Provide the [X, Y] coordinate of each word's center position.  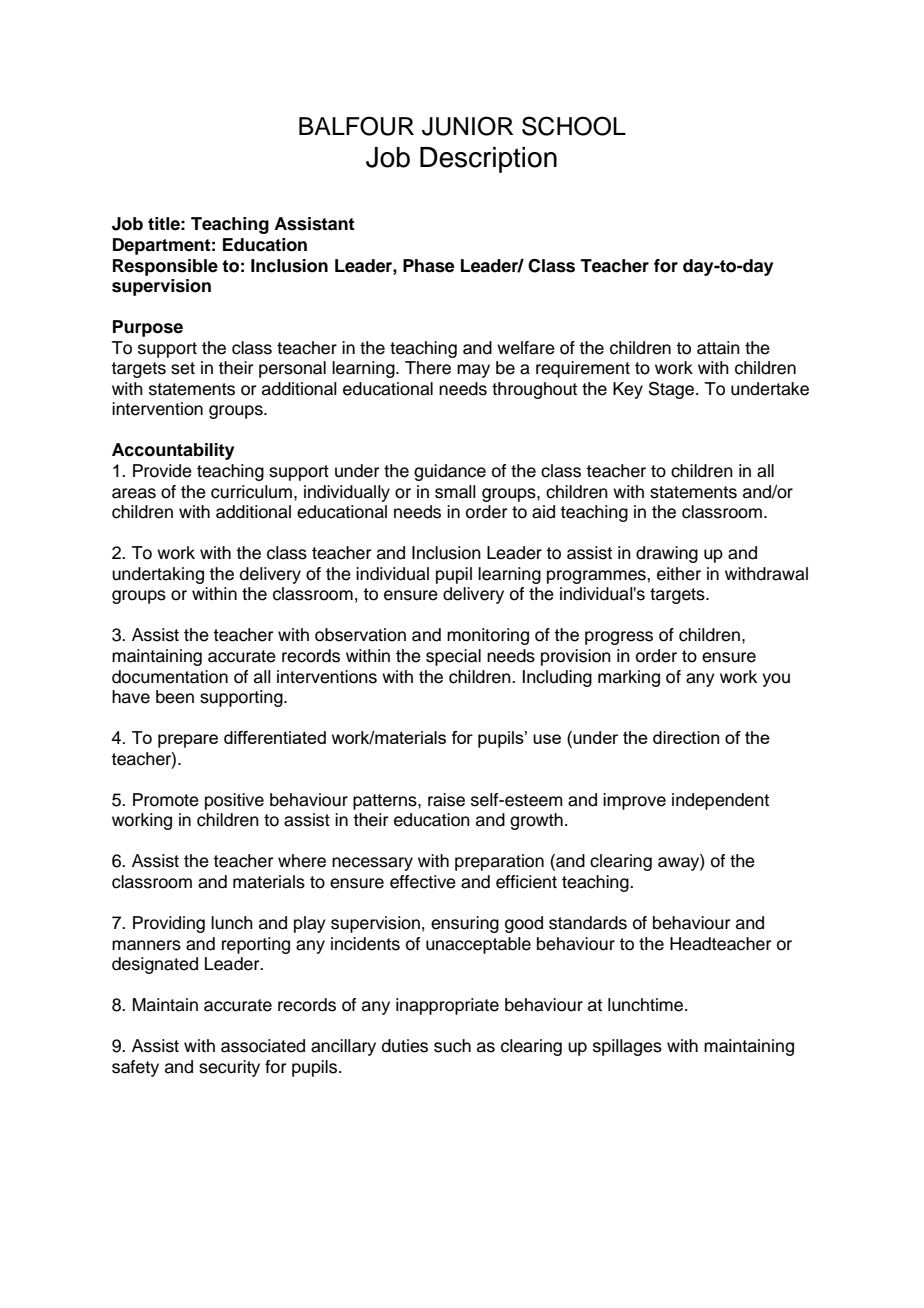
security [229, 1068]
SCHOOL [574, 126]
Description [488, 160]
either [679, 574]
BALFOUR [356, 126]
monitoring [488, 636]
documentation [170, 677]
